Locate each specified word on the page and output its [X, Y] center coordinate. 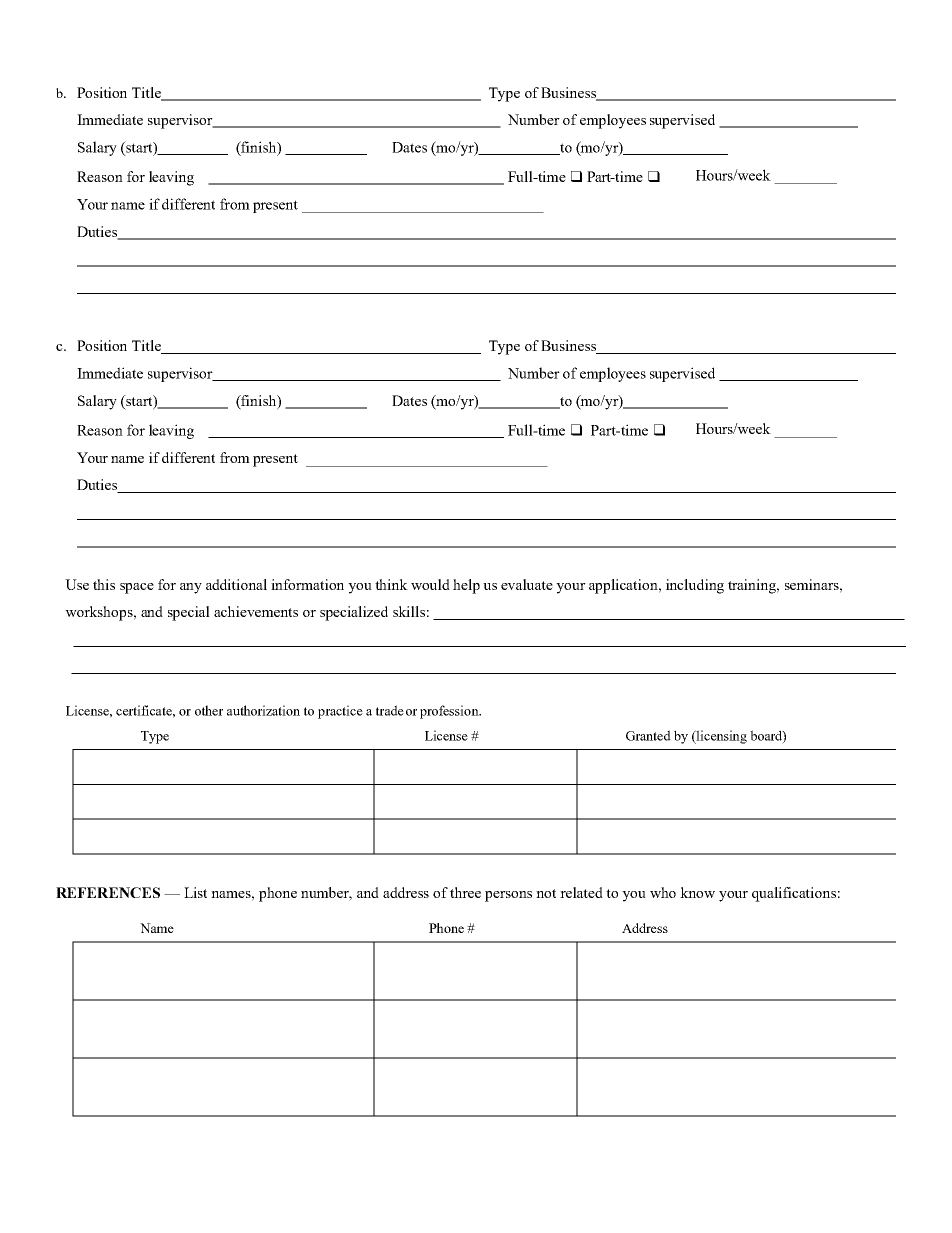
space [137, 588]
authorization [263, 710]
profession [450, 712]
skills [409, 611]
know [697, 892]
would [430, 584]
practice [340, 712]
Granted [648, 735]
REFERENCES [108, 892]
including [695, 586]
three [465, 892]
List [195, 892]
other [209, 710]
